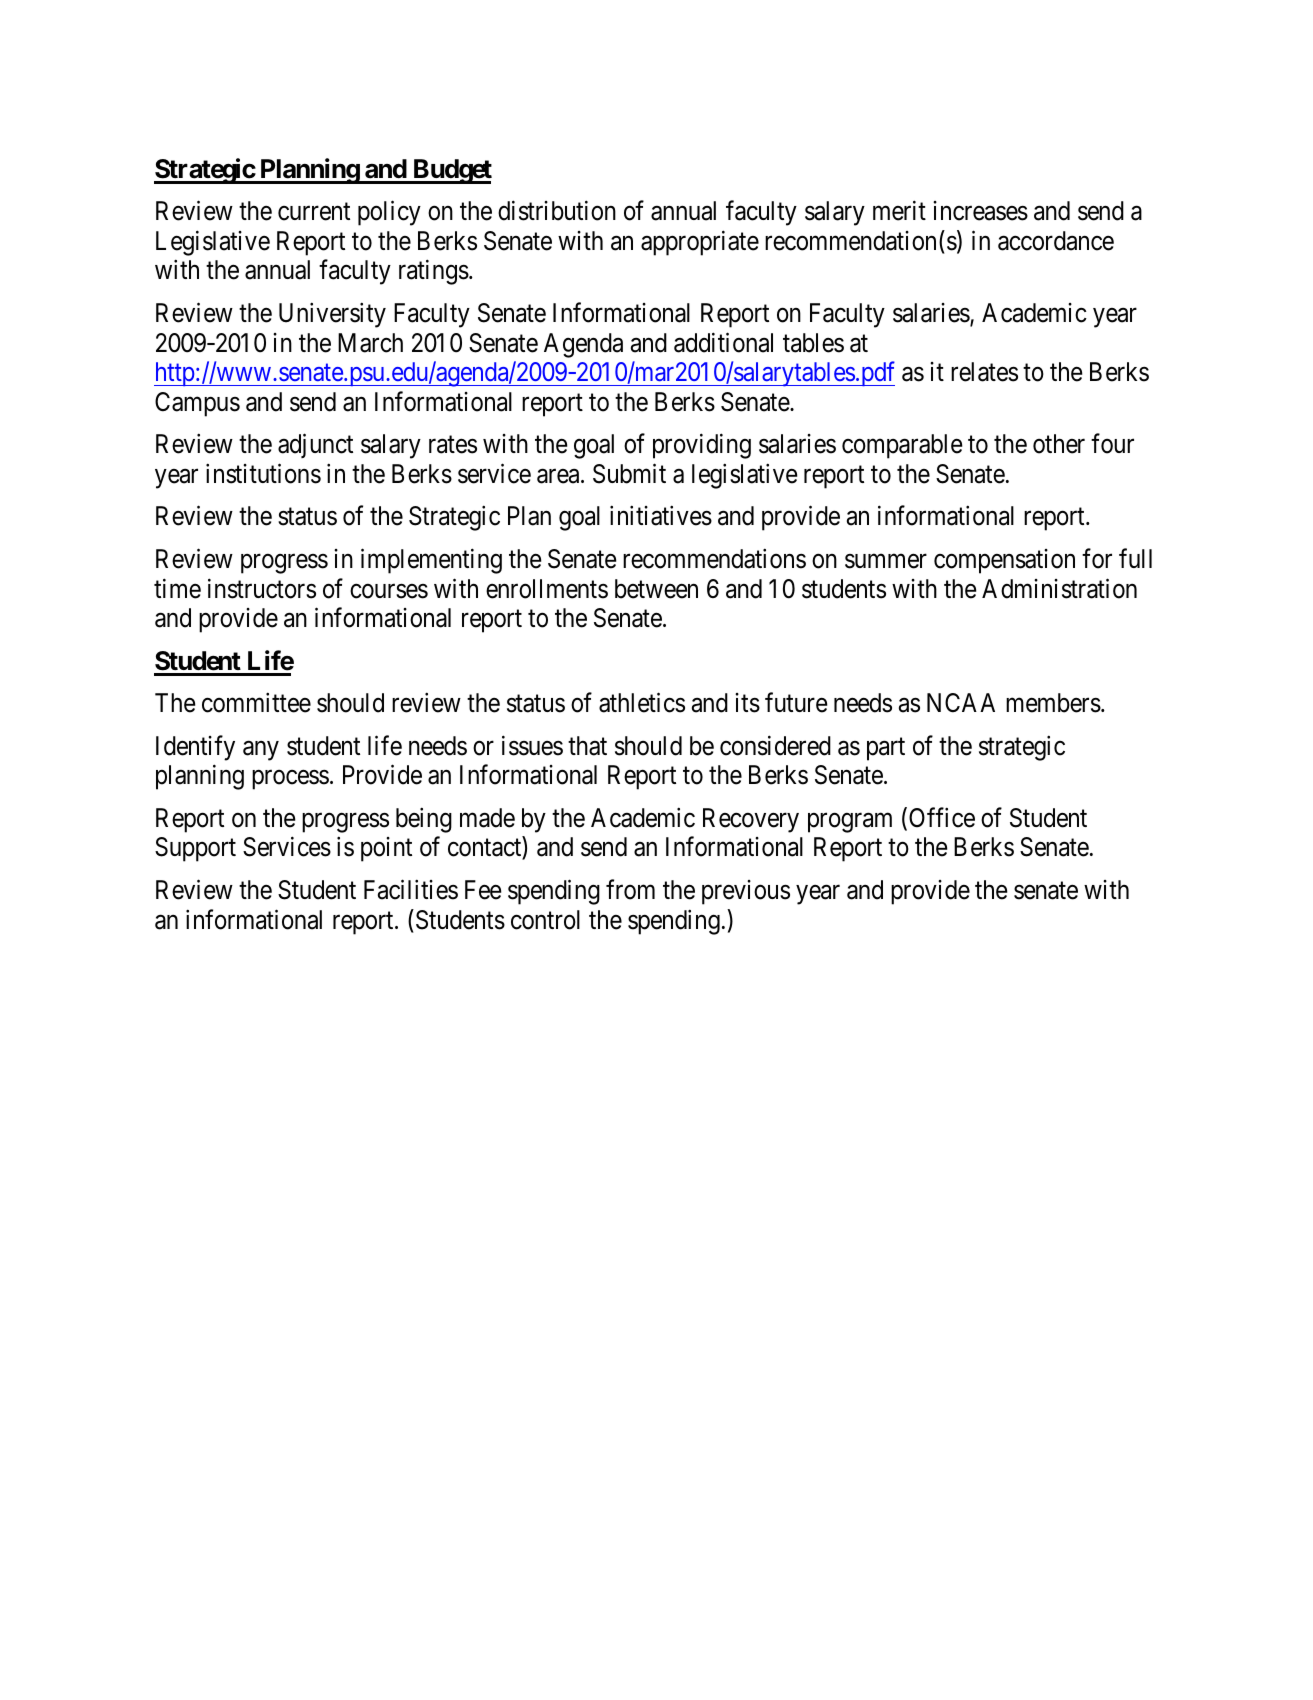  I want to click on other, so click(1059, 444).
